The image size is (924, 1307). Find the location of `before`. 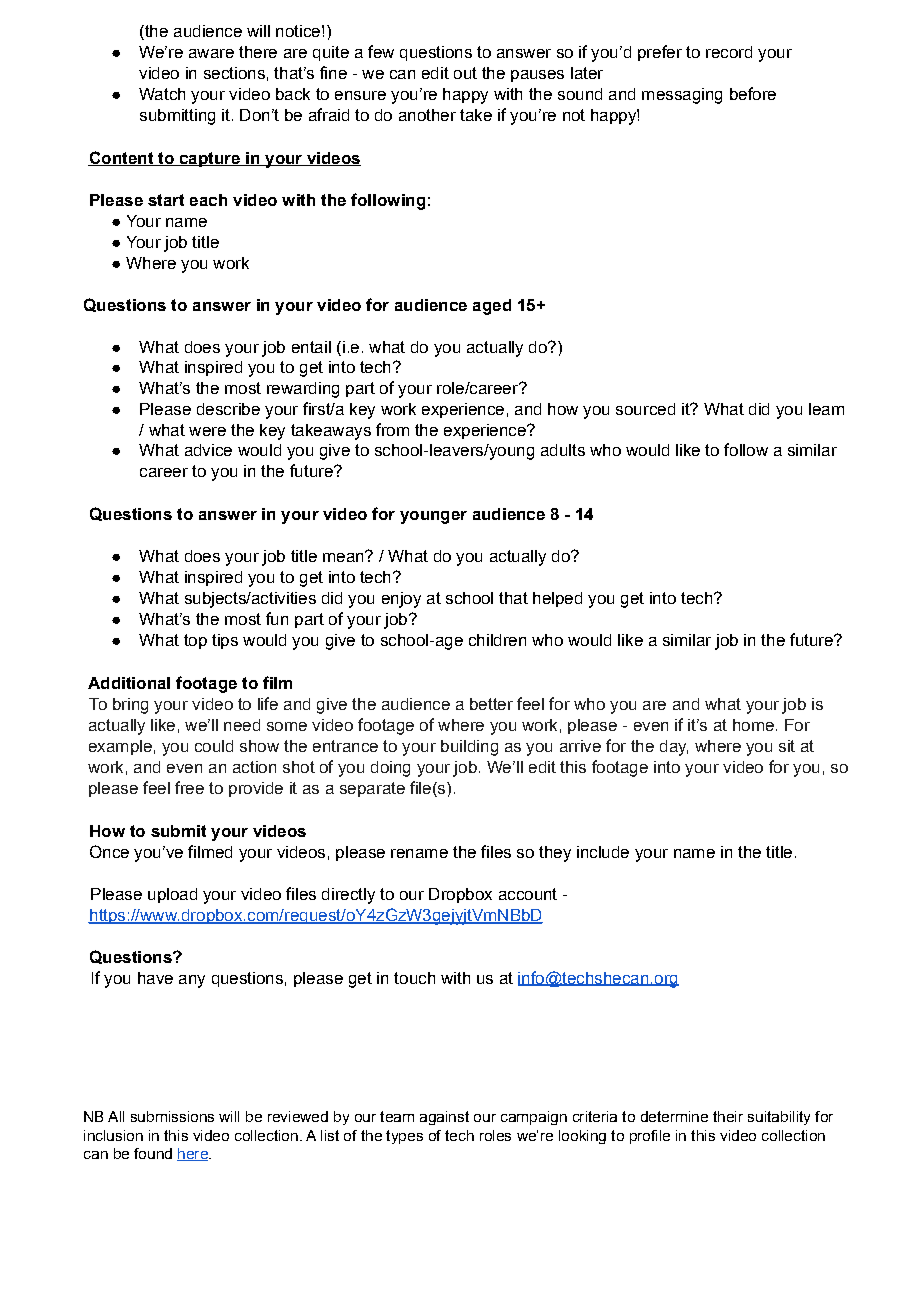

before is located at coordinates (753, 93).
